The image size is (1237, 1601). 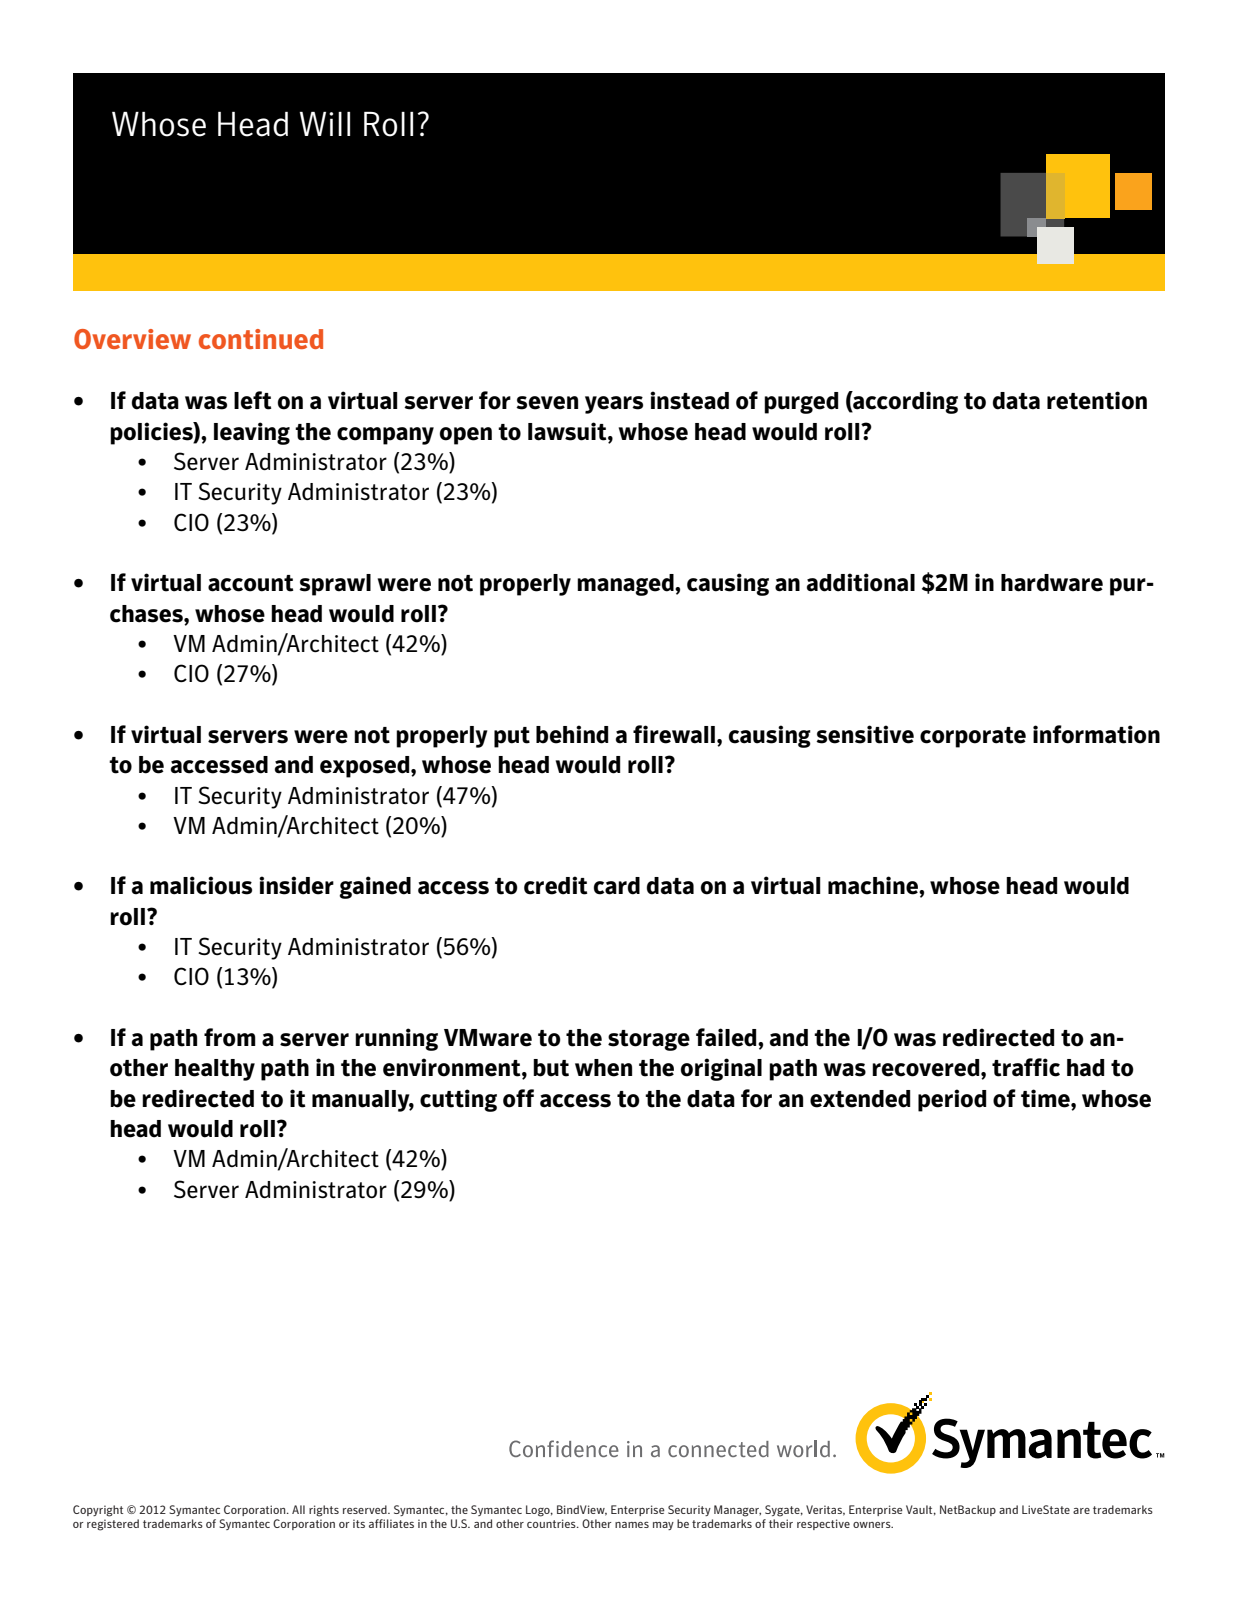 What do you see at coordinates (823, 1524) in the document?
I see `respective` at bounding box center [823, 1524].
